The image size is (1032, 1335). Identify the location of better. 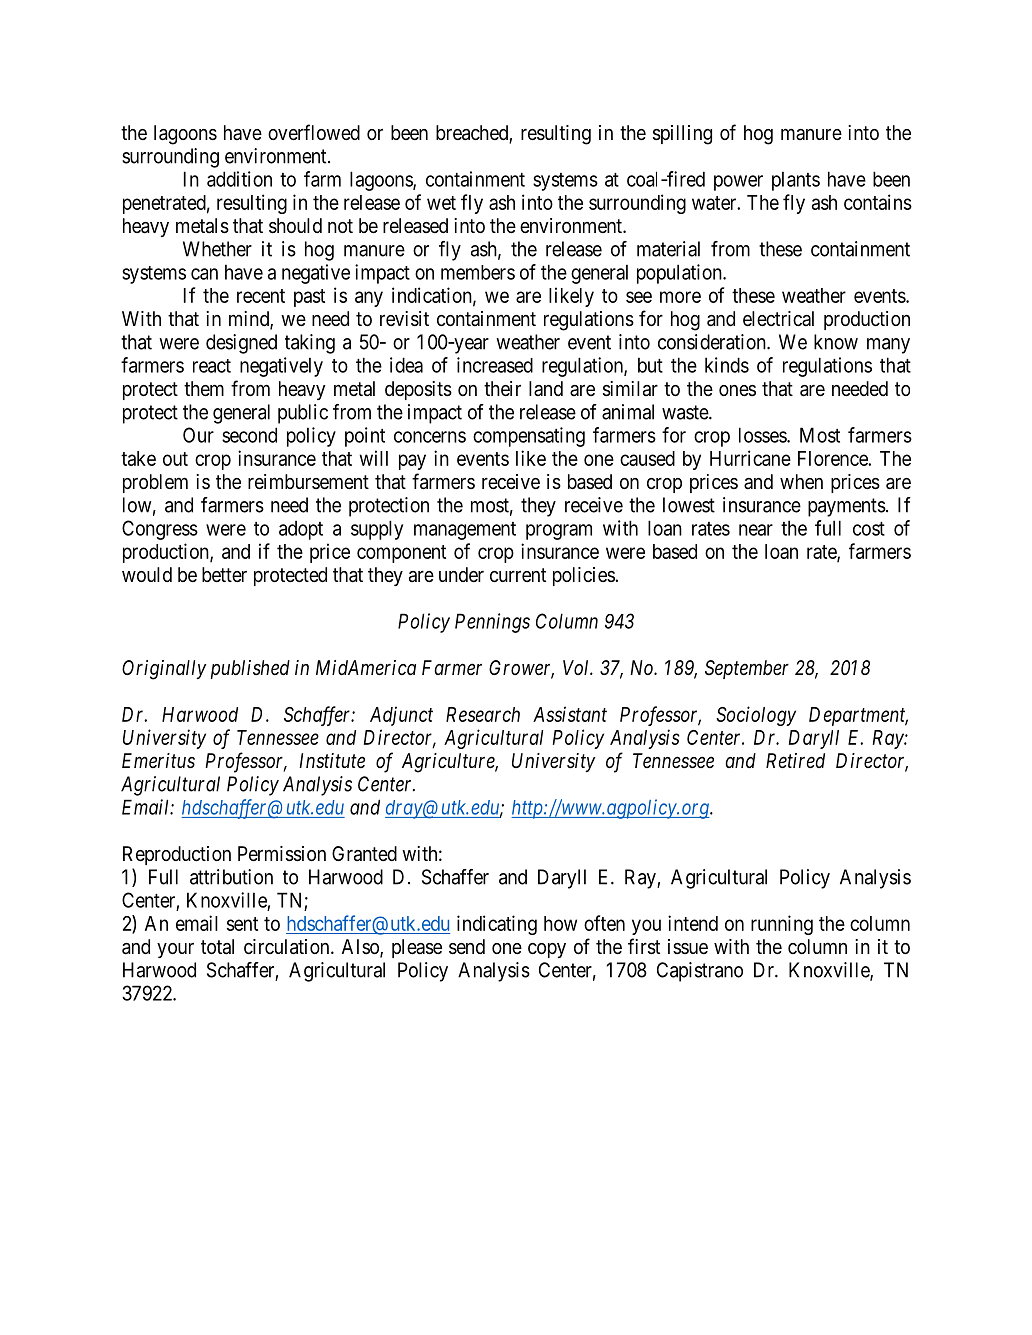
(224, 574).
